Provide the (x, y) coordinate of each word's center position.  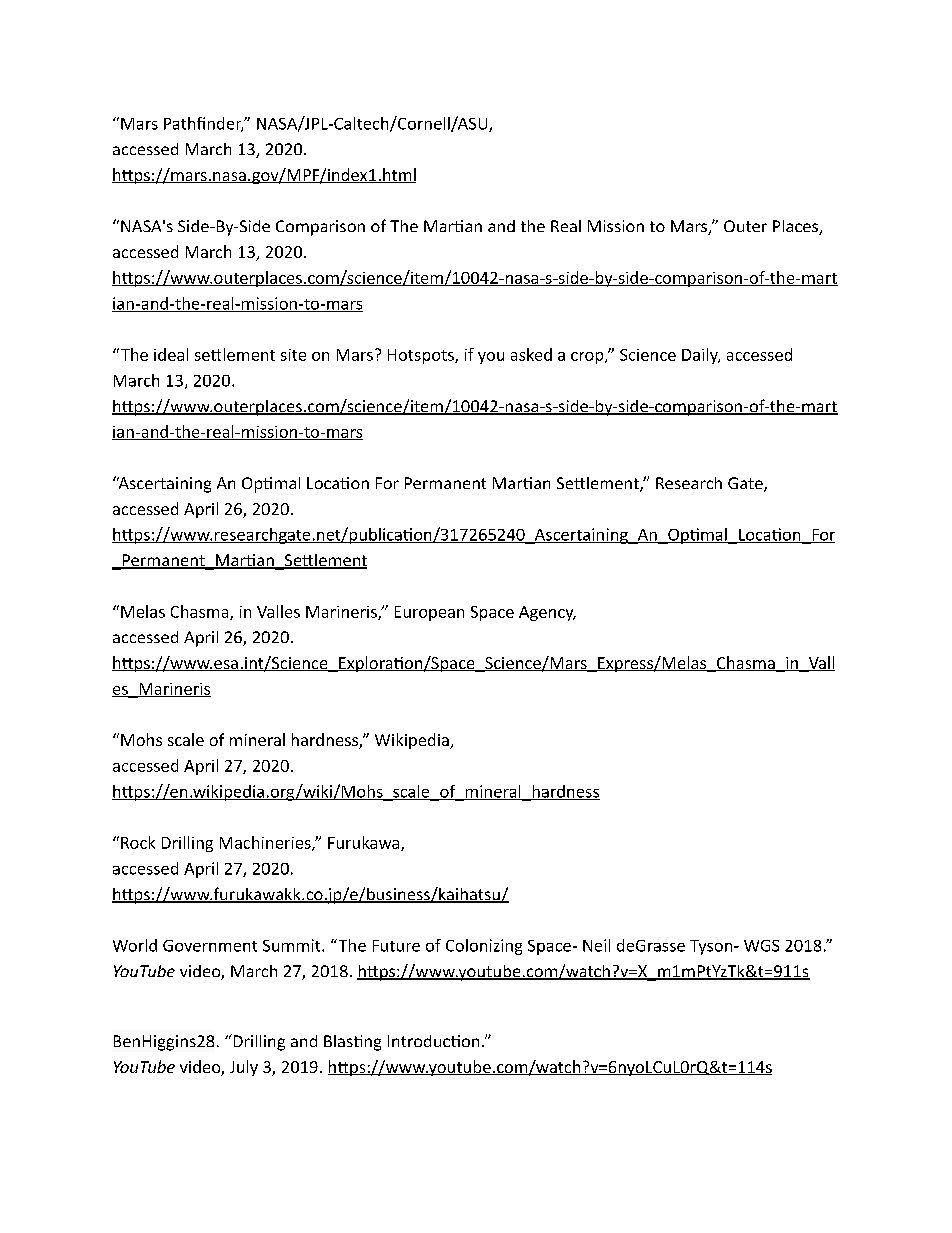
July (244, 1068)
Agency (547, 613)
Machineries (266, 843)
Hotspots (422, 356)
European (429, 613)
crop (588, 358)
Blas (339, 1041)
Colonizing (484, 947)
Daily (701, 356)
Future (396, 946)
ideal (171, 354)
